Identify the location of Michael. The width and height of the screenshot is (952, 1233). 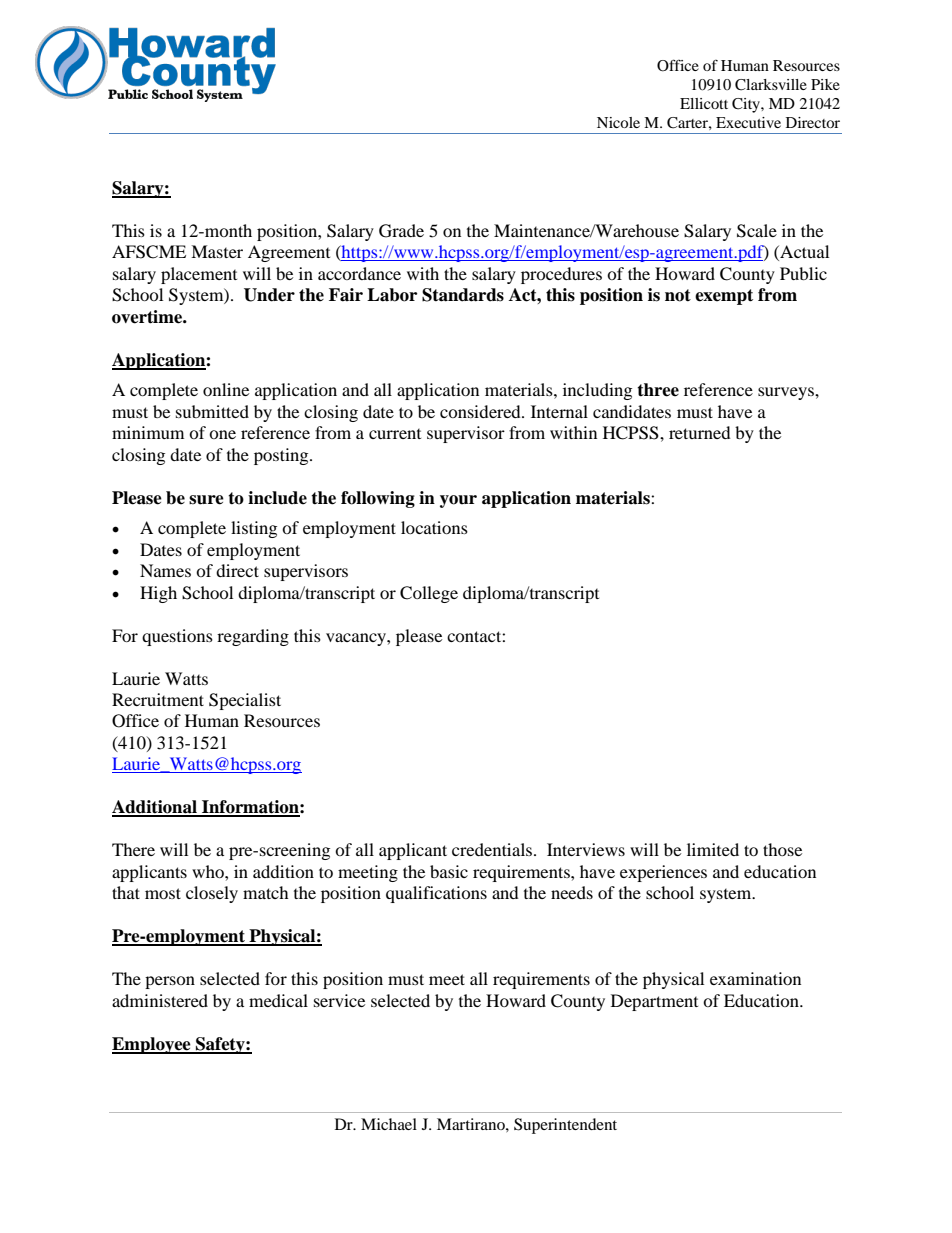
(389, 1124).
